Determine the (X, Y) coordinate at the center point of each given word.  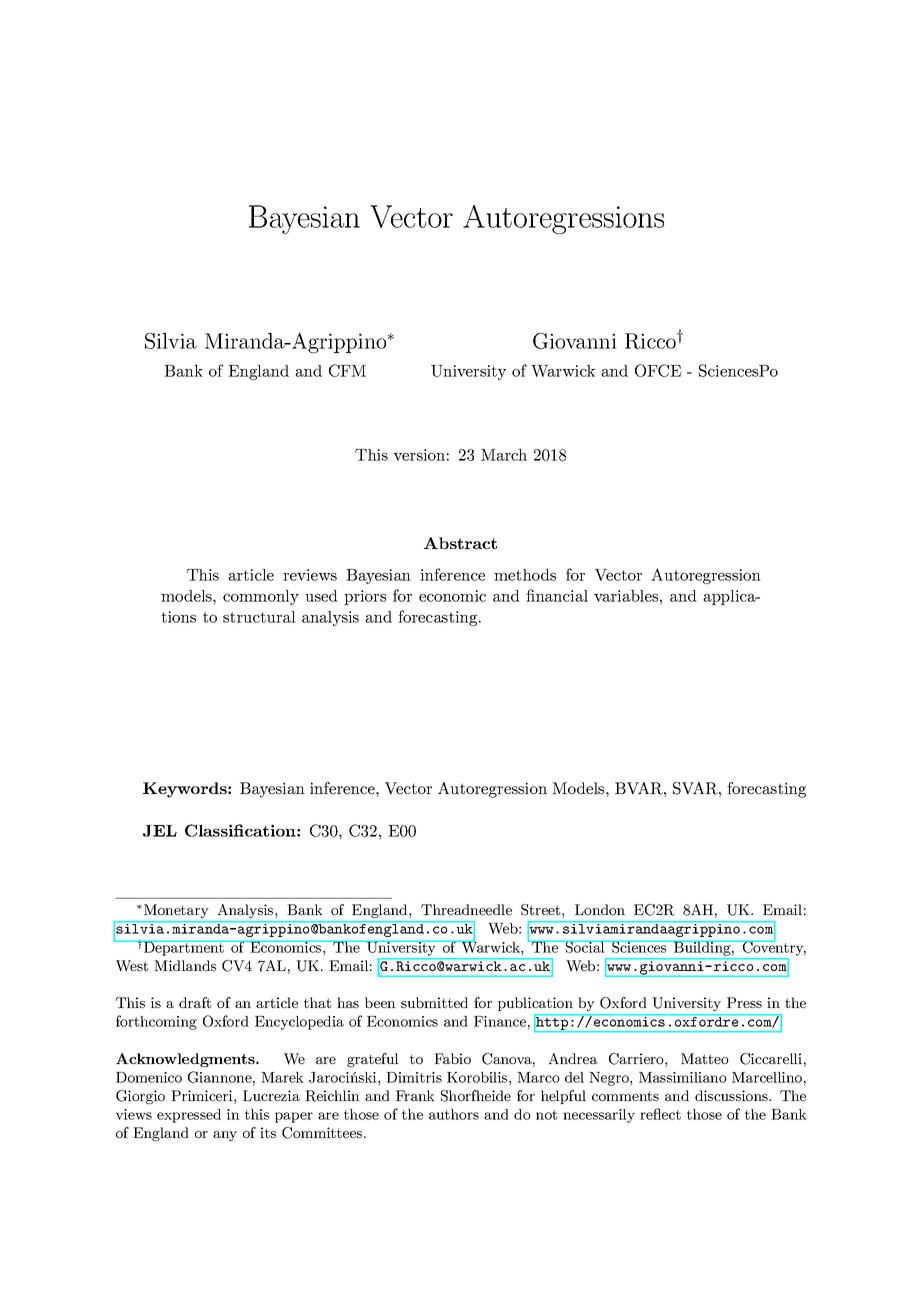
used (321, 596)
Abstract (460, 543)
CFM (347, 370)
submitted (434, 1002)
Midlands (185, 965)
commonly (261, 597)
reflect (660, 1114)
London (600, 909)
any (225, 1136)
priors (365, 597)
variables (626, 595)
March (504, 455)
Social (585, 947)
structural (259, 617)
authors (454, 1114)
